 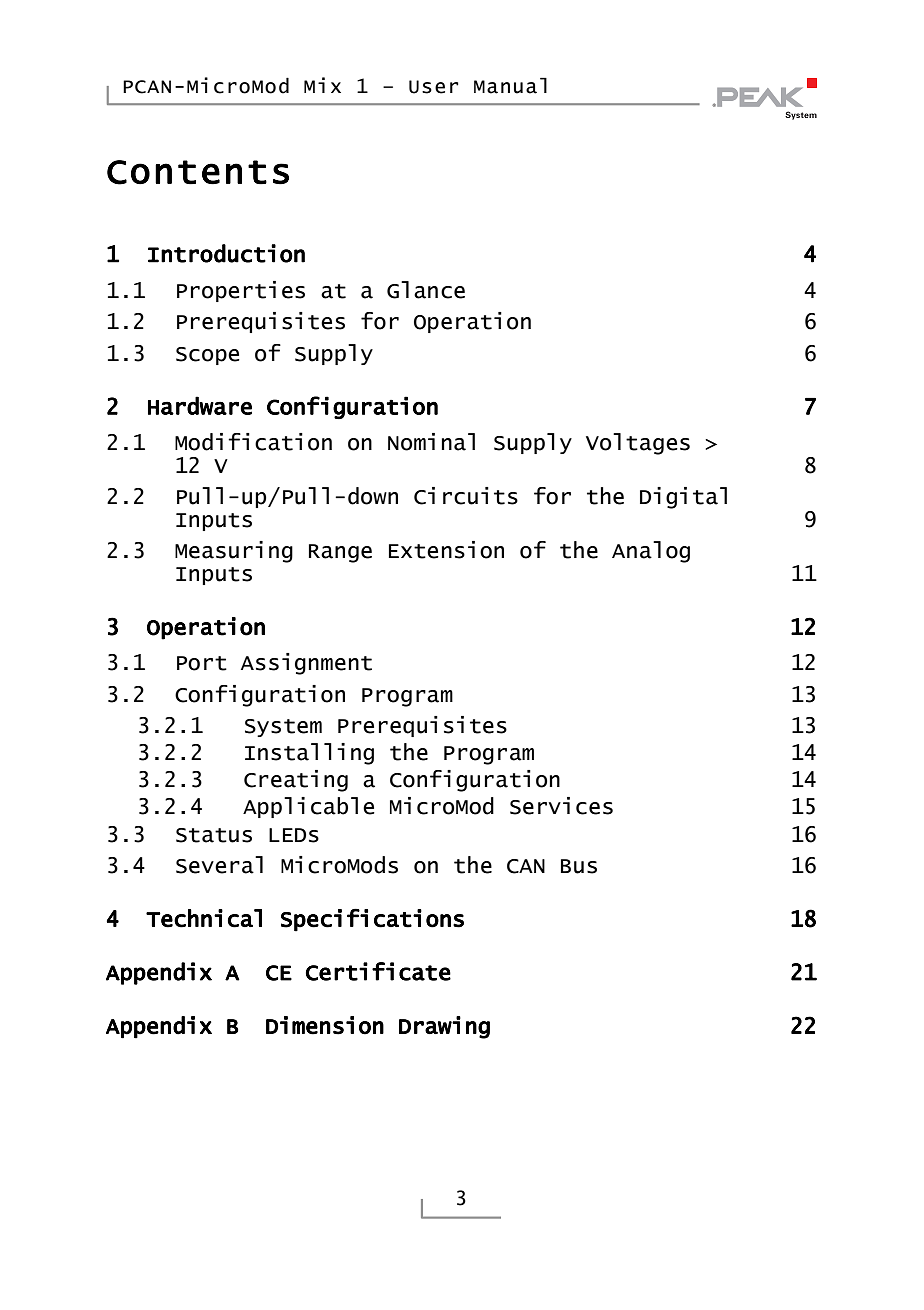 What do you see at coordinates (322, 85) in the document?
I see `Mix` at bounding box center [322, 85].
